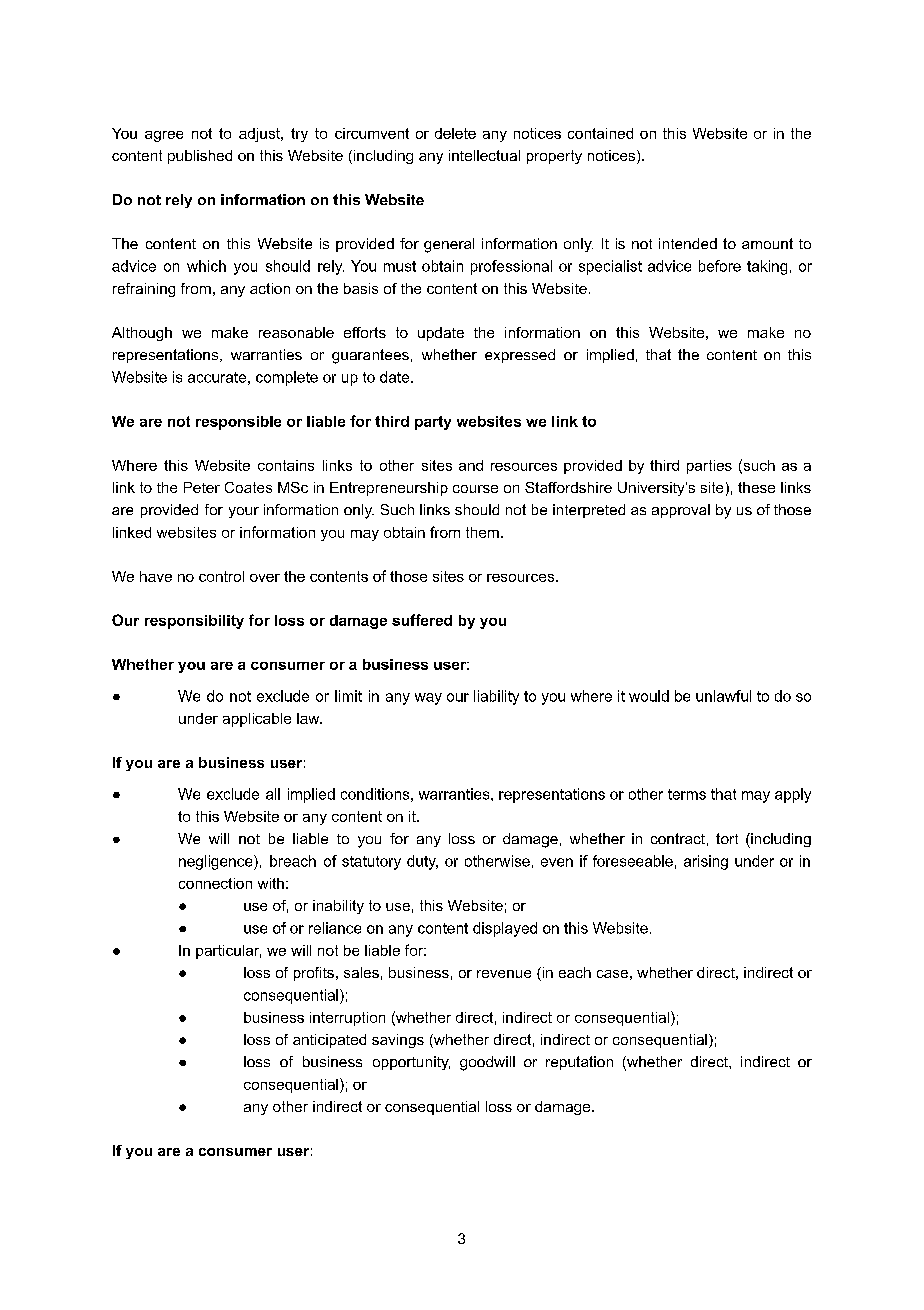 Image resolution: width=924 pixels, height=1310 pixels. Describe the element at coordinates (681, 511) in the image. I see `approval` at that location.
